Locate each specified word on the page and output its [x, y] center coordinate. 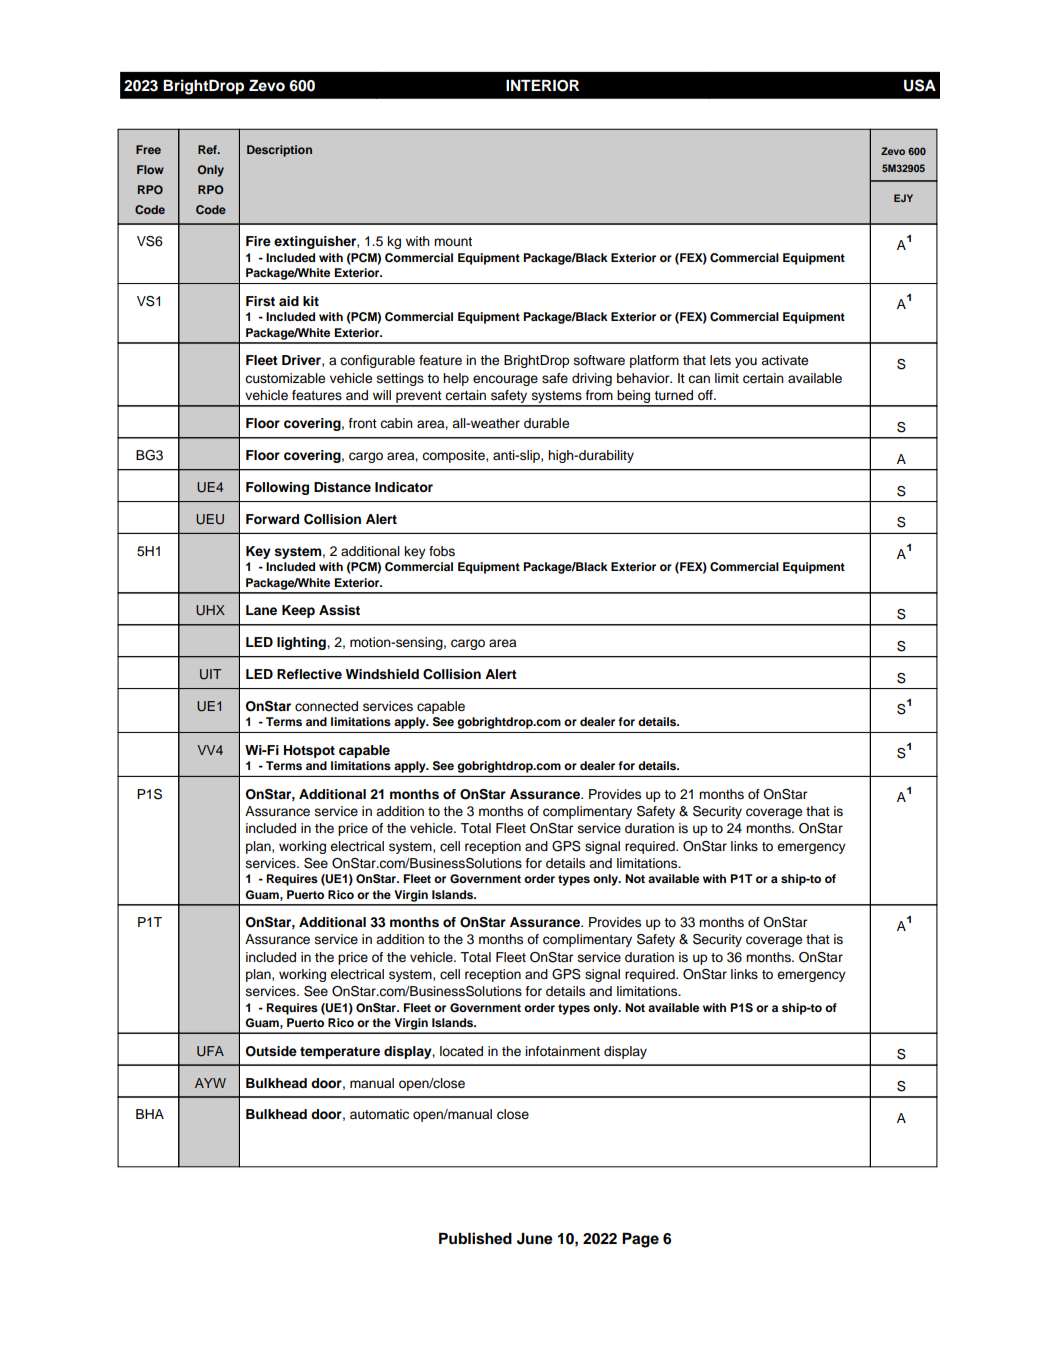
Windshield [382, 674]
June [535, 1239]
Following [277, 488]
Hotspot [309, 751]
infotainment [562, 1051]
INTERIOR [542, 86]
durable [546, 423]
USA [920, 85]
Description [279, 151]
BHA [150, 1114]
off [706, 395]
